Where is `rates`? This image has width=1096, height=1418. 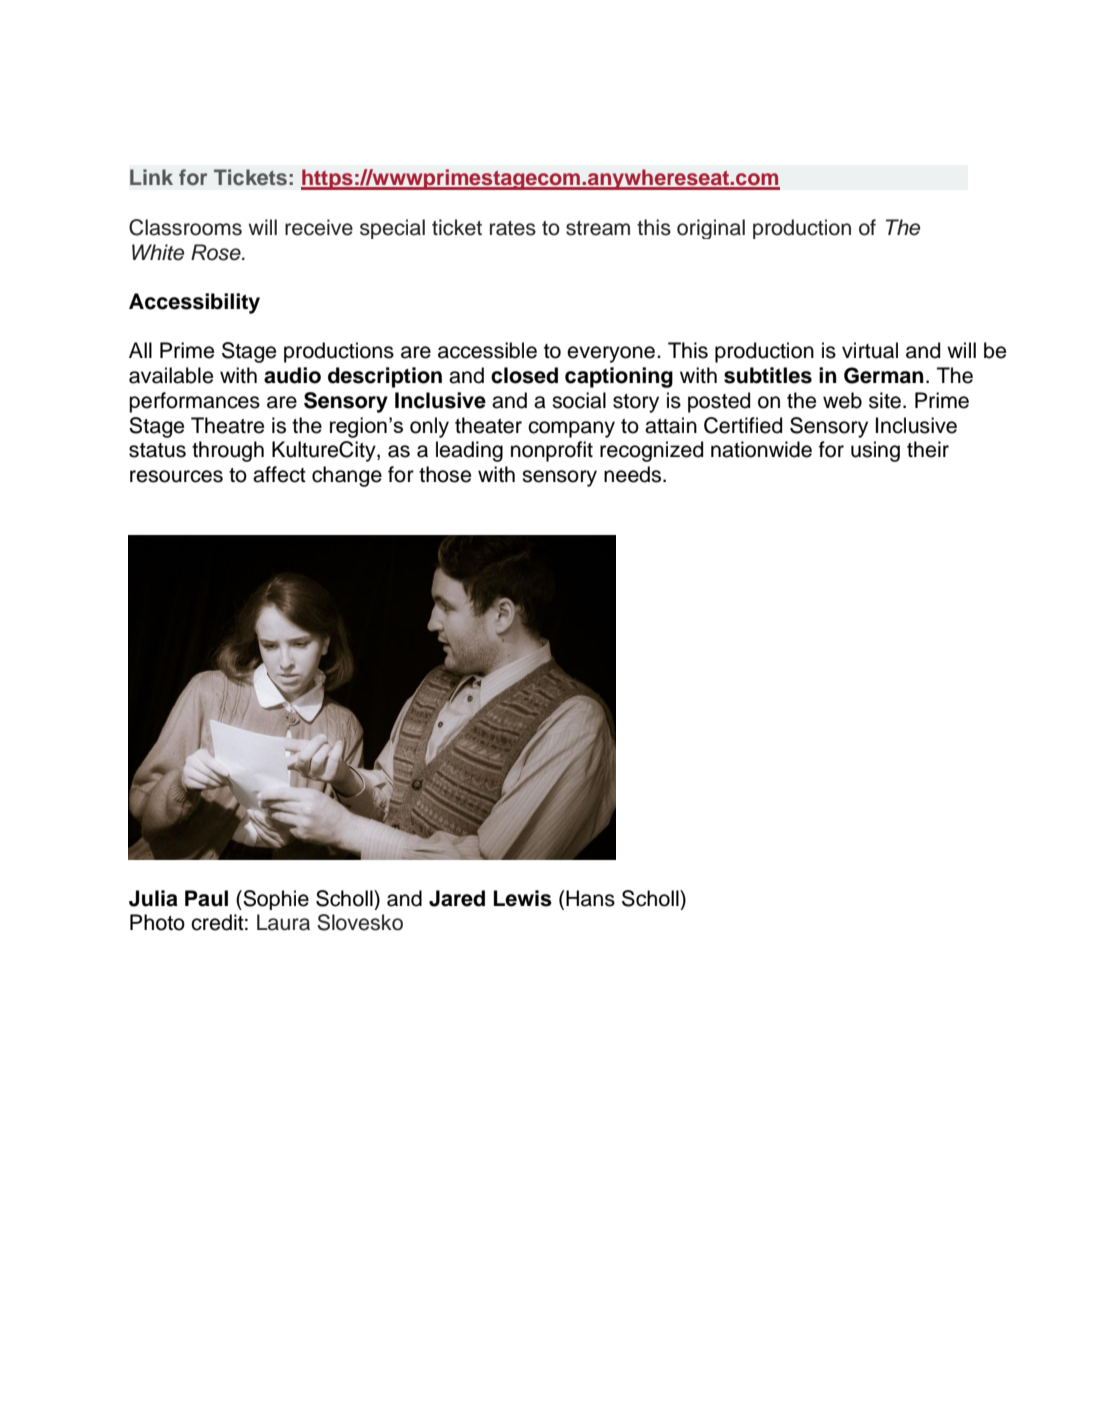 rates is located at coordinates (513, 228).
